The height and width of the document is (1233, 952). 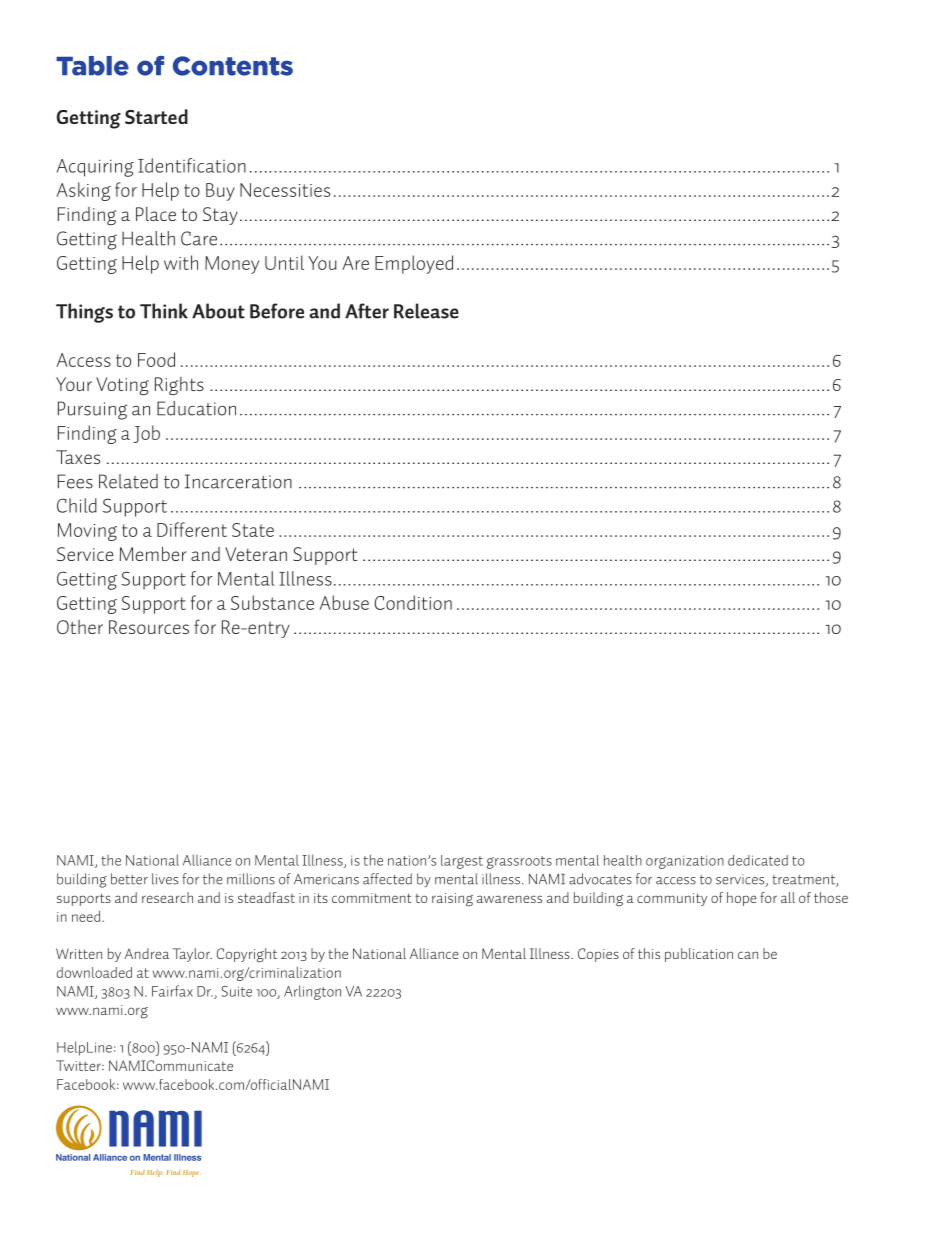 What do you see at coordinates (344, 602) in the document?
I see `Abuse` at bounding box center [344, 602].
